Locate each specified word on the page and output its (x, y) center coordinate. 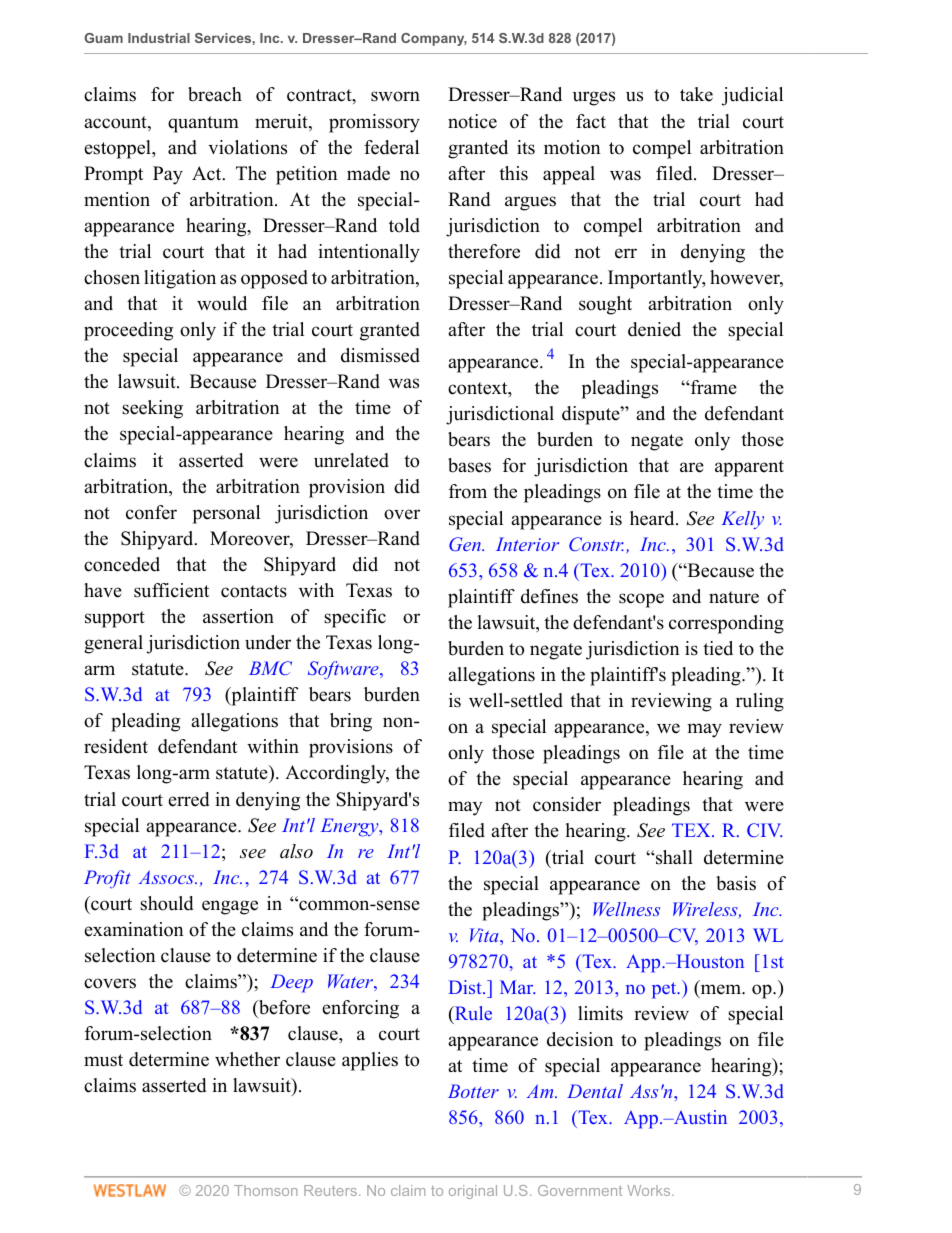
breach (215, 94)
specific (355, 618)
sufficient (171, 590)
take (696, 94)
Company (434, 39)
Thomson (266, 1190)
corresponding (726, 624)
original (473, 1192)
